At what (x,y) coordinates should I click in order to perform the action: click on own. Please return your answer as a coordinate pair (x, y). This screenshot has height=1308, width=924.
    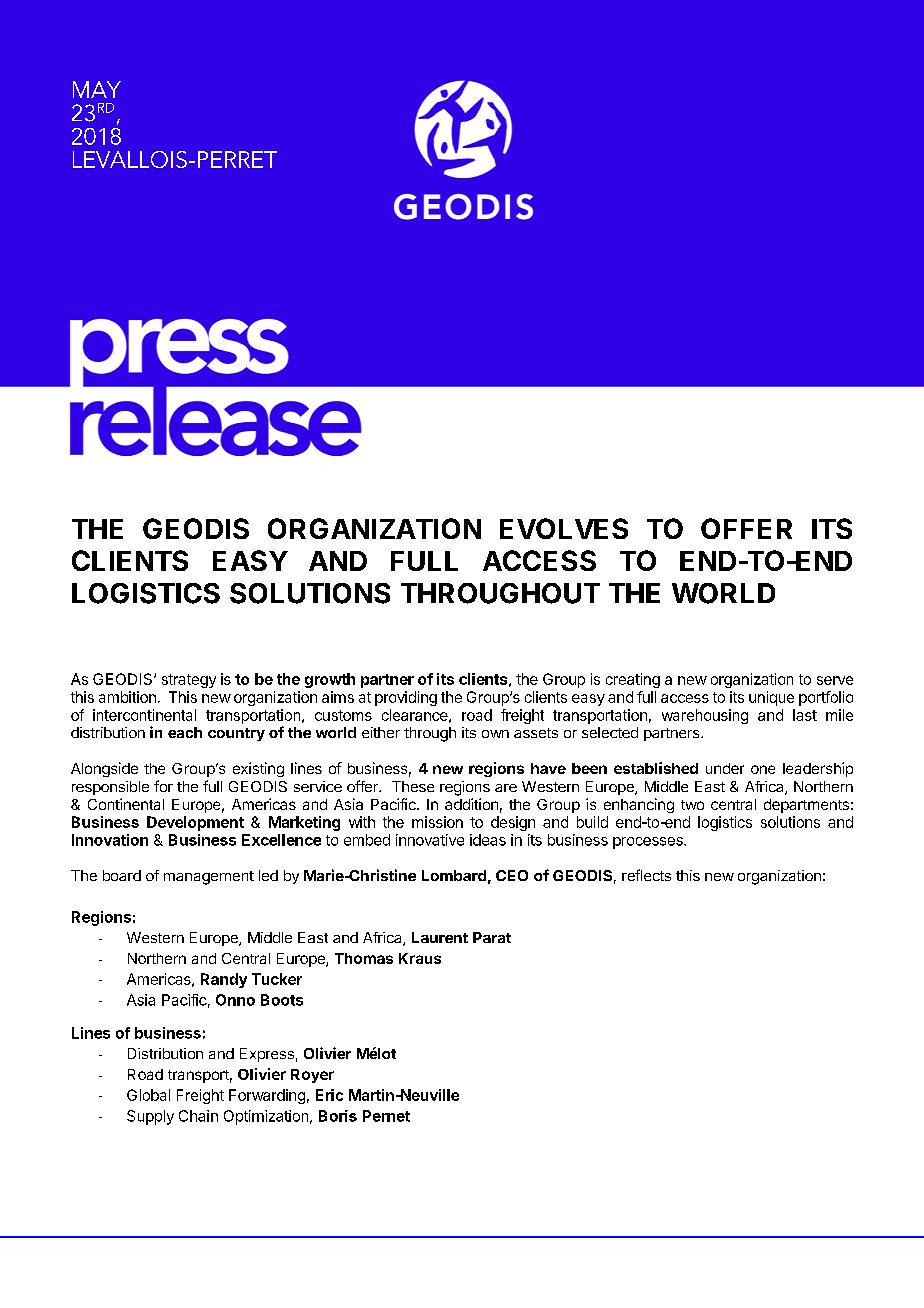
    Looking at the image, I should click on (495, 734).
